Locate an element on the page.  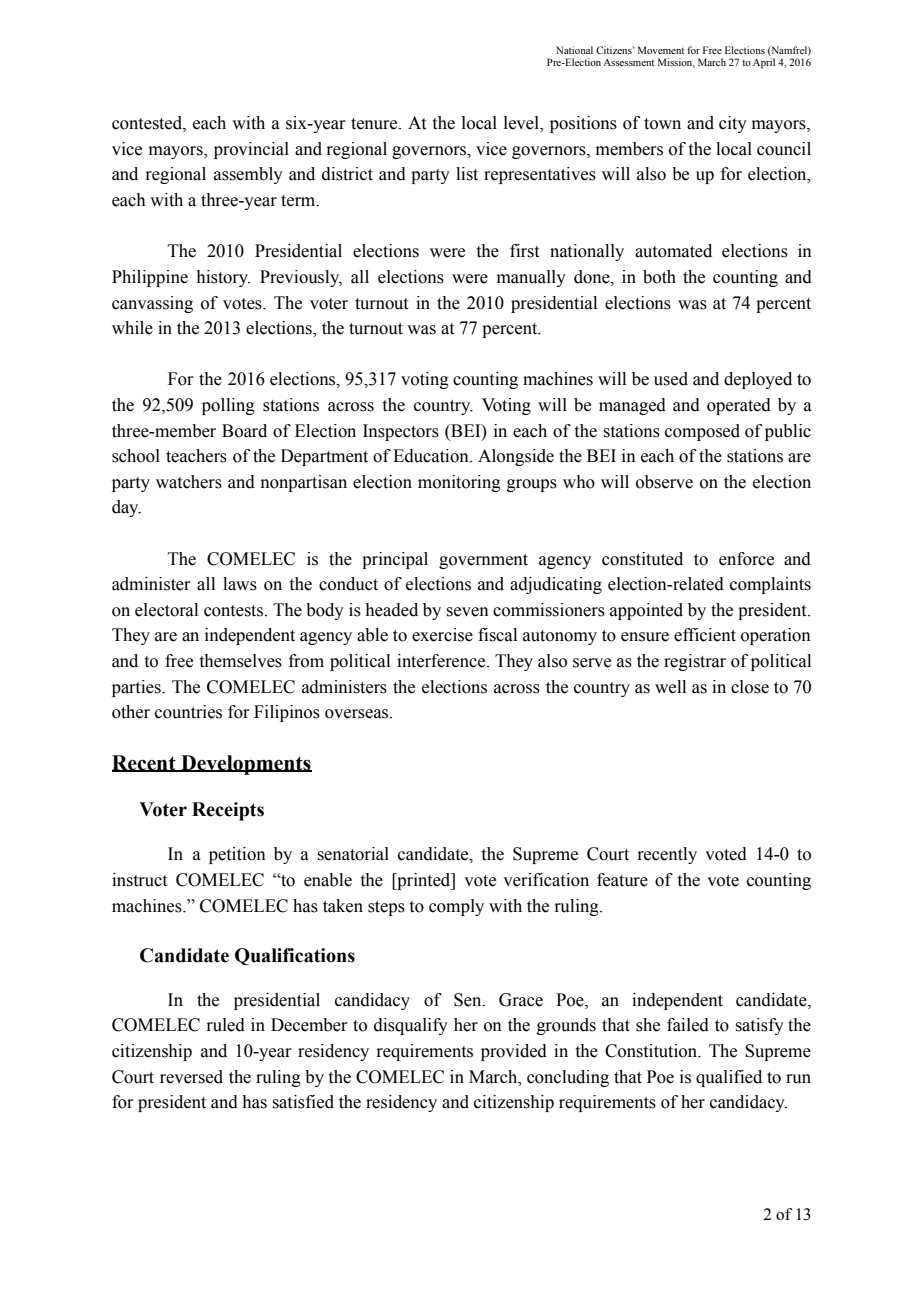
deployed is located at coordinates (758, 380).
